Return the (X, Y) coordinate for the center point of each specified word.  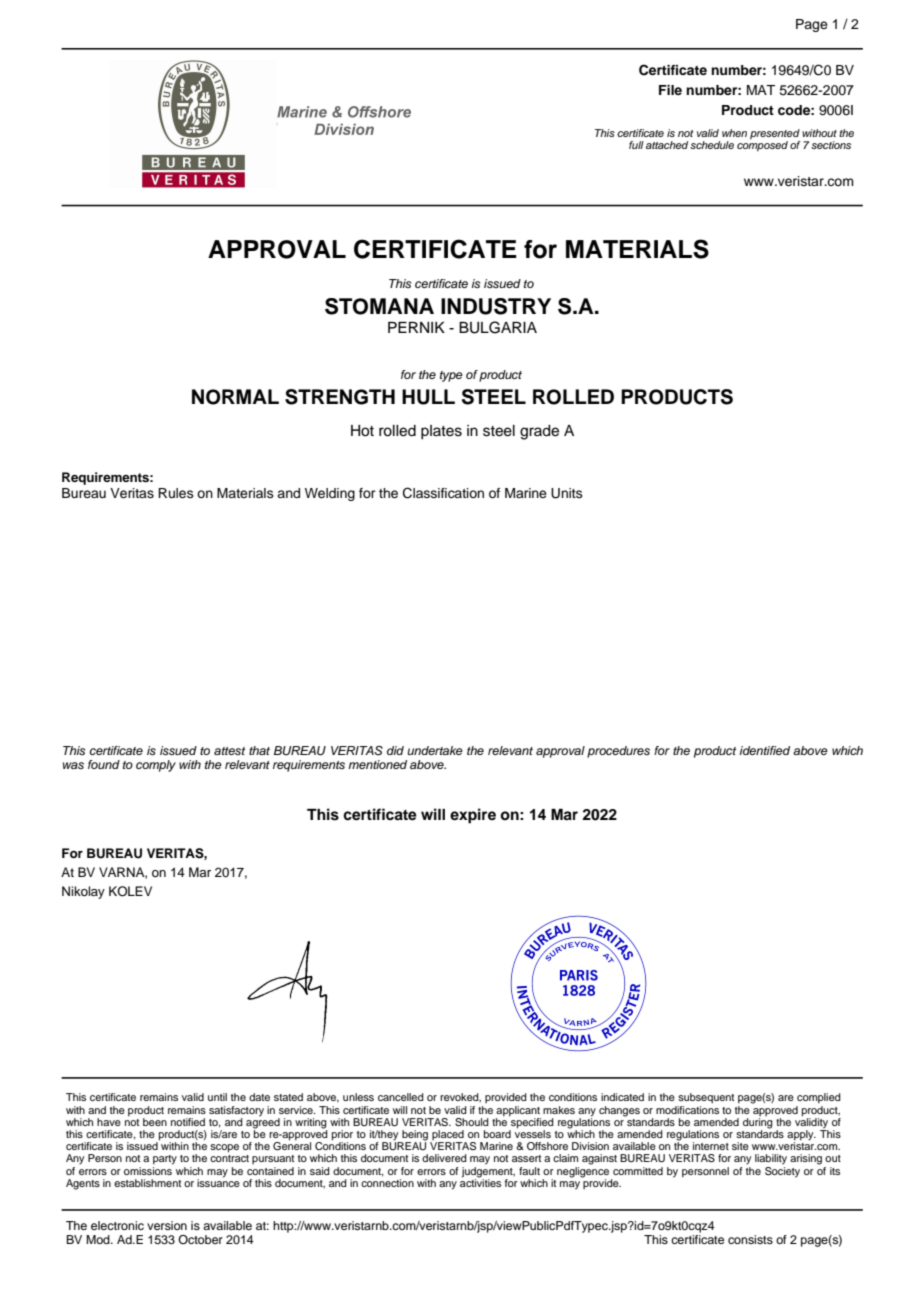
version (167, 1225)
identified (765, 750)
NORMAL (235, 397)
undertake (435, 750)
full (636, 145)
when (734, 133)
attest (229, 751)
